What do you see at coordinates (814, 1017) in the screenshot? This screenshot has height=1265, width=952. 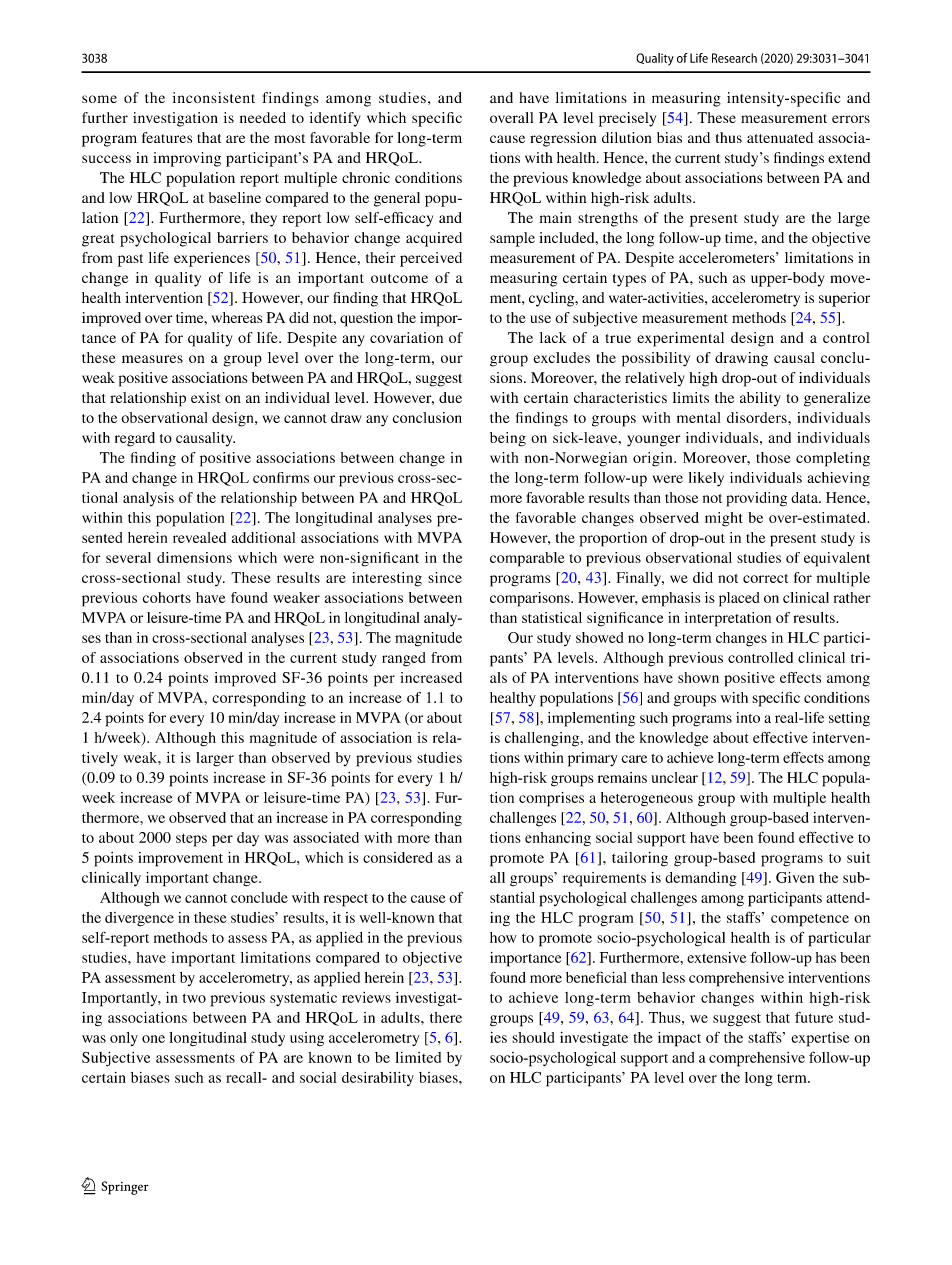 I see `future` at bounding box center [814, 1017].
